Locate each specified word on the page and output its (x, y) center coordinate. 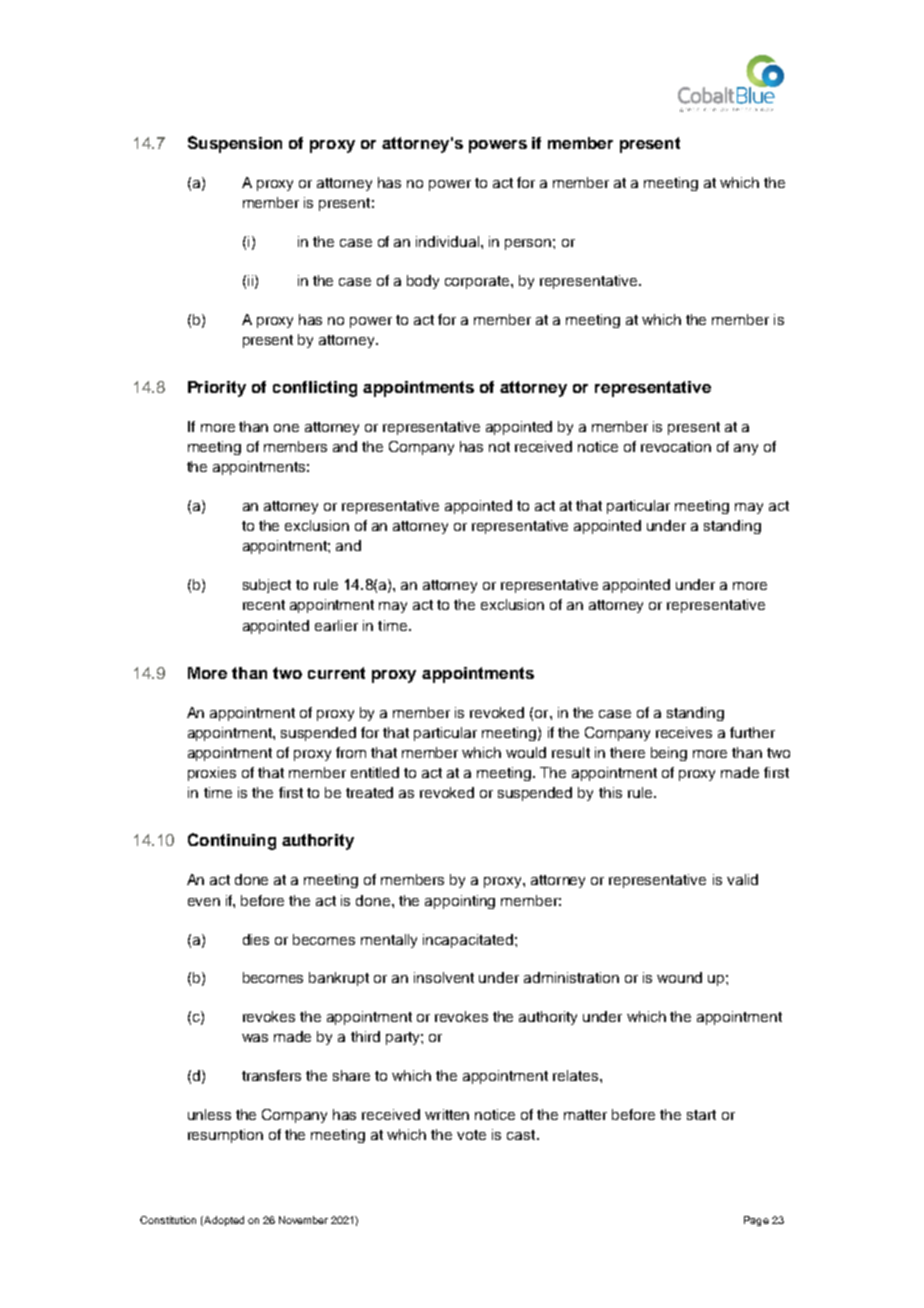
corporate (478, 282)
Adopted (223, 1221)
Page (756, 1221)
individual (447, 241)
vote (471, 1135)
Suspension (235, 144)
